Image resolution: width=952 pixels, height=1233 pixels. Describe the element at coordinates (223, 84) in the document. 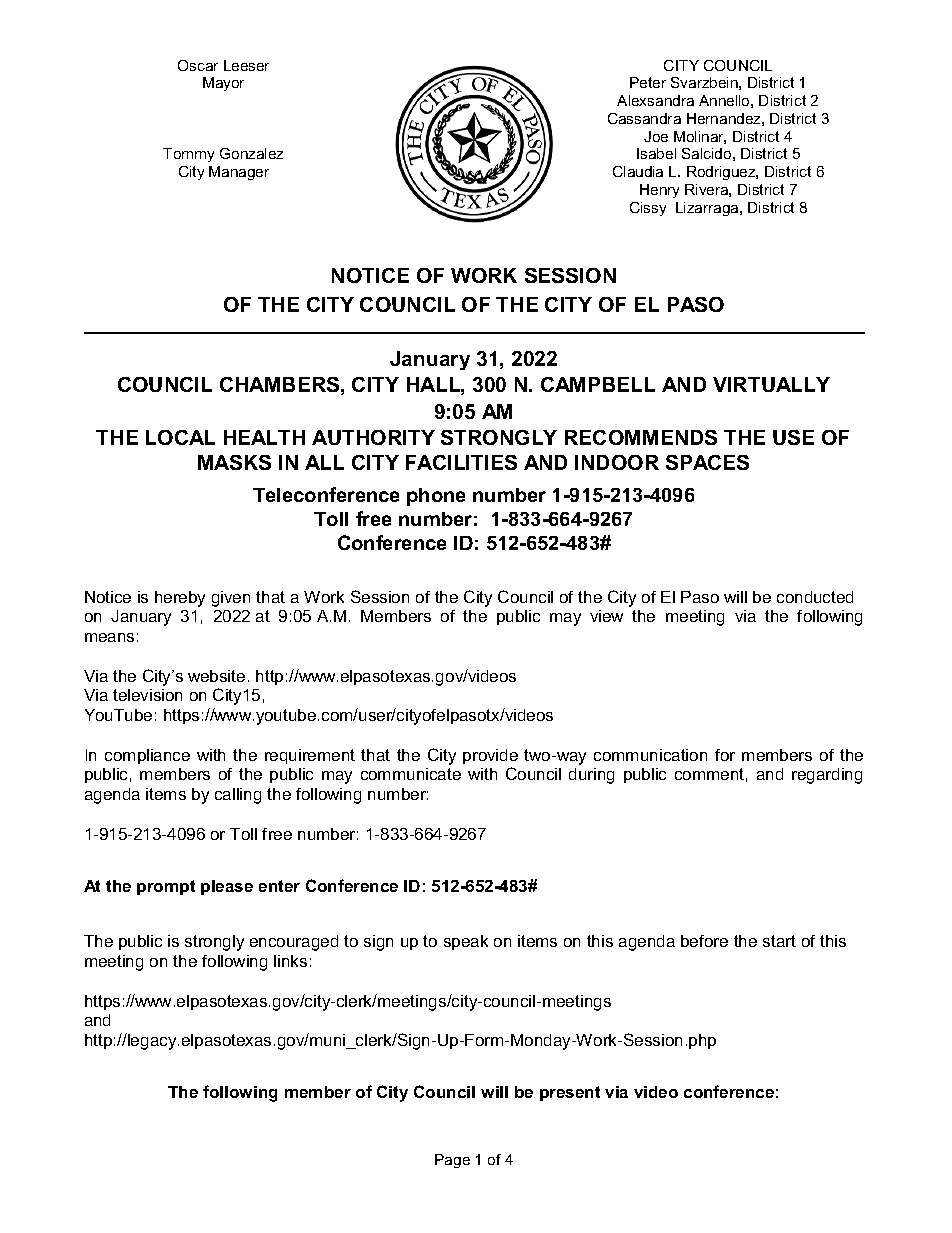

I see `Mayor` at that location.
